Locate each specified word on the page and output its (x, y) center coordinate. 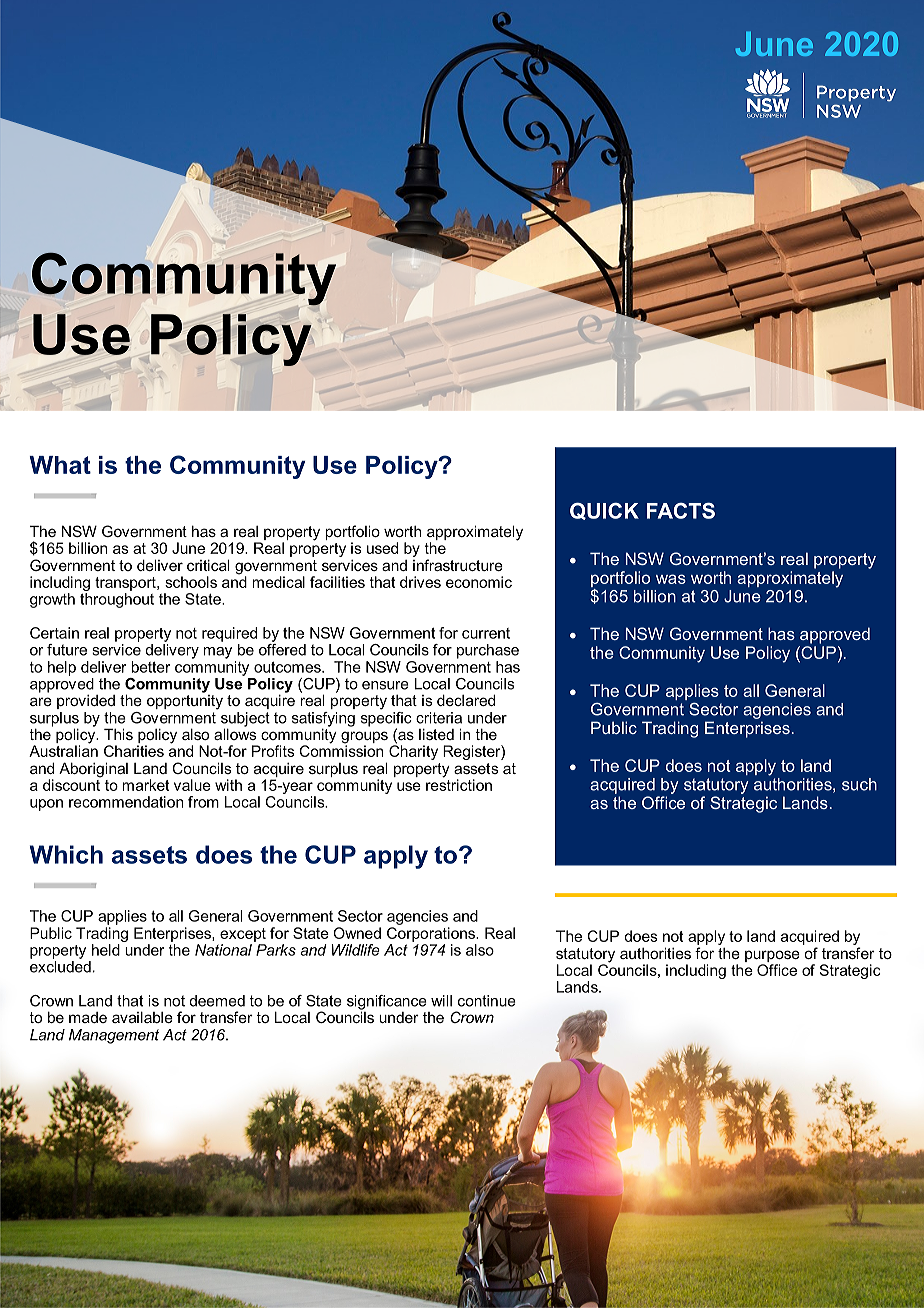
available (142, 1017)
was (671, 579)
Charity (413, 751)
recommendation (126, 802)
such (859, 784)
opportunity (185, 701)
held (106, 950)
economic (479, 582)
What (60, 465)
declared (466, 700)
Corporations (432, 934)
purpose (772, 956)
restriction (459, 784)
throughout (117, 600)
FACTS (681, 511)
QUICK (604, 511)
